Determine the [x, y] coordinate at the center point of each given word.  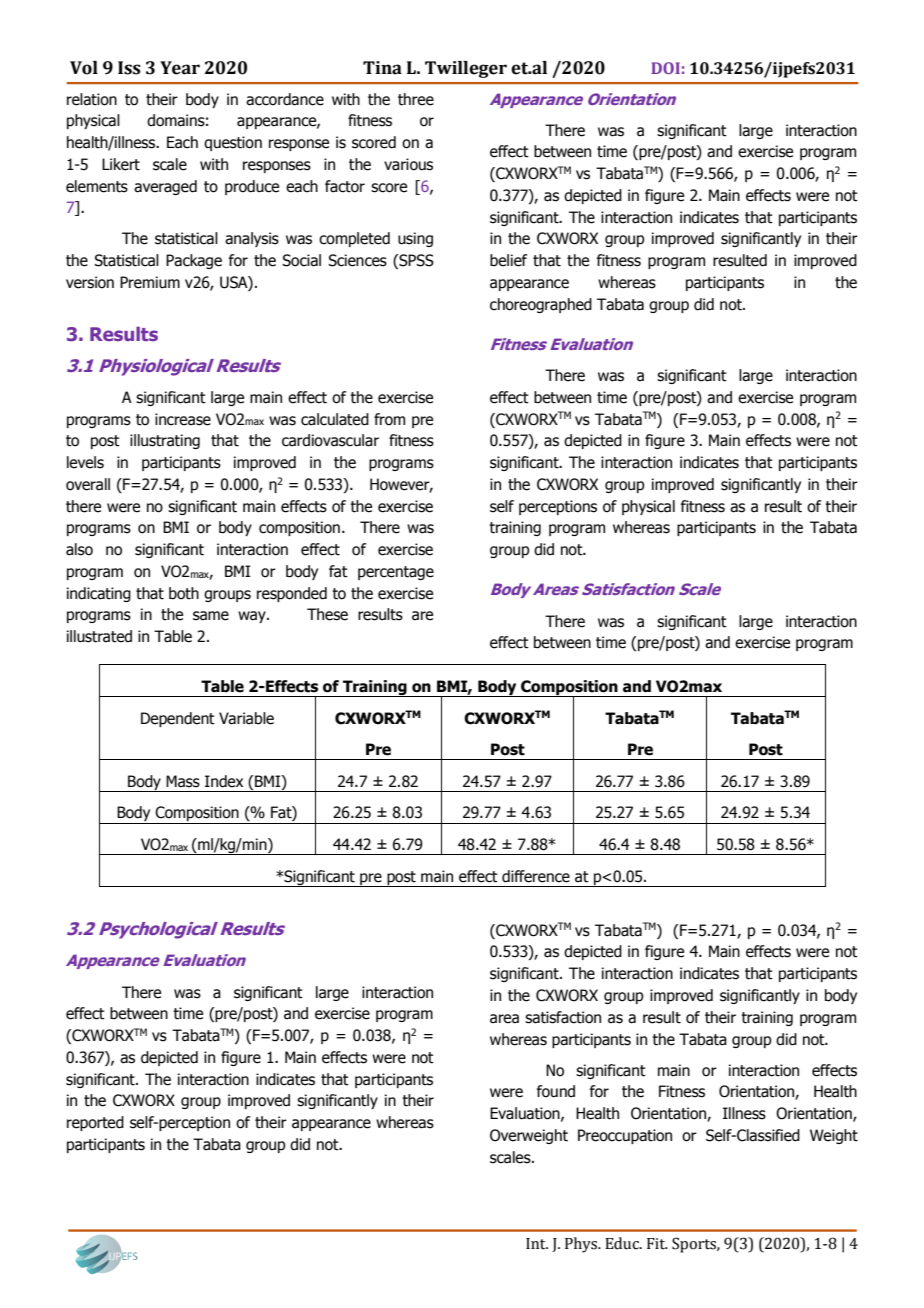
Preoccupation [625, 1136]
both [184, 593]
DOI [665, 68]
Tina [382, 68]
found [556, 1091]
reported [95, 1123]
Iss [129, 68]
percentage [396, 573]
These [327, 614]
